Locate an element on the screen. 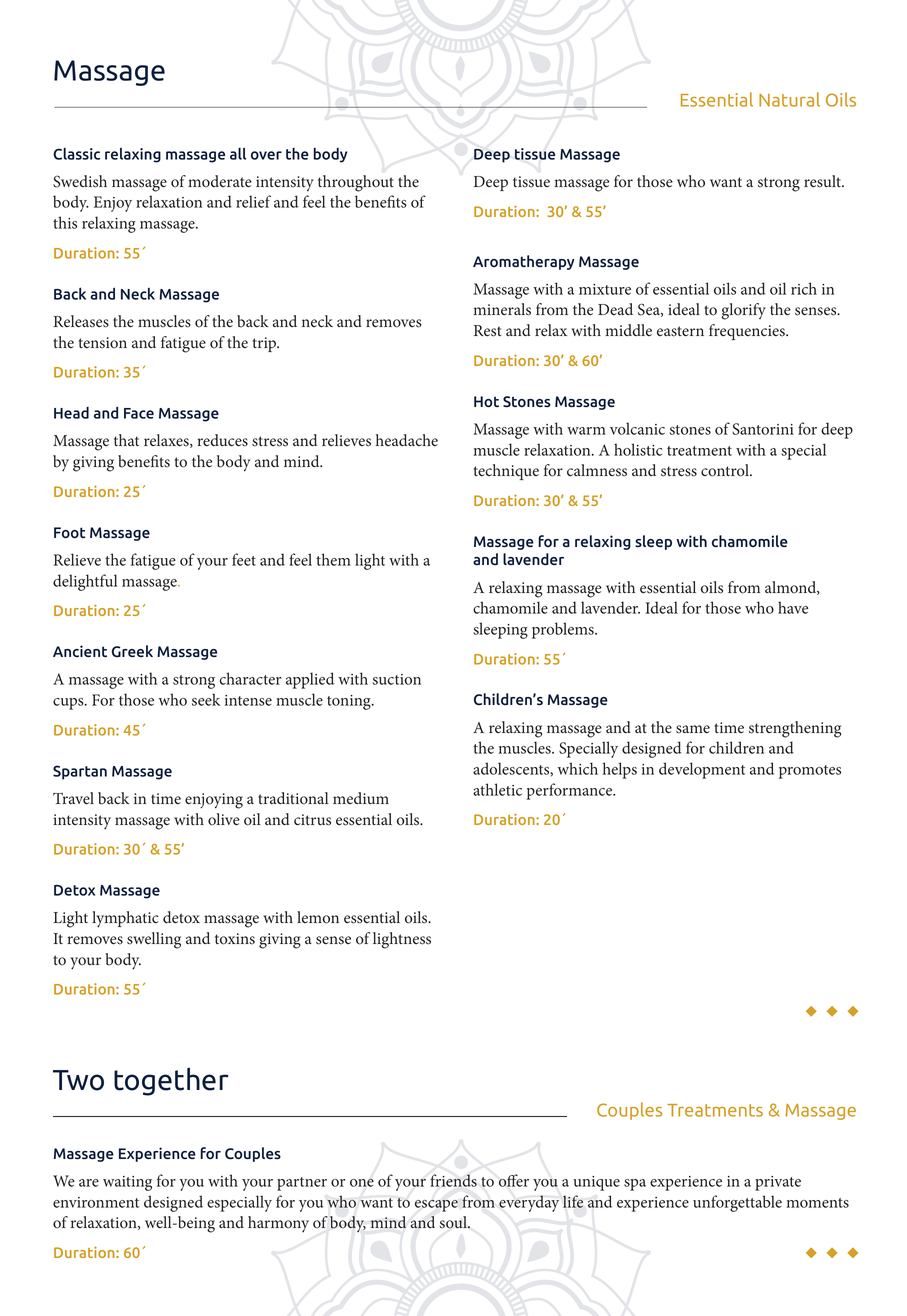 The width and height of the screenshot is (907, 1316). waiting is located at coordinates (127, 1183).
